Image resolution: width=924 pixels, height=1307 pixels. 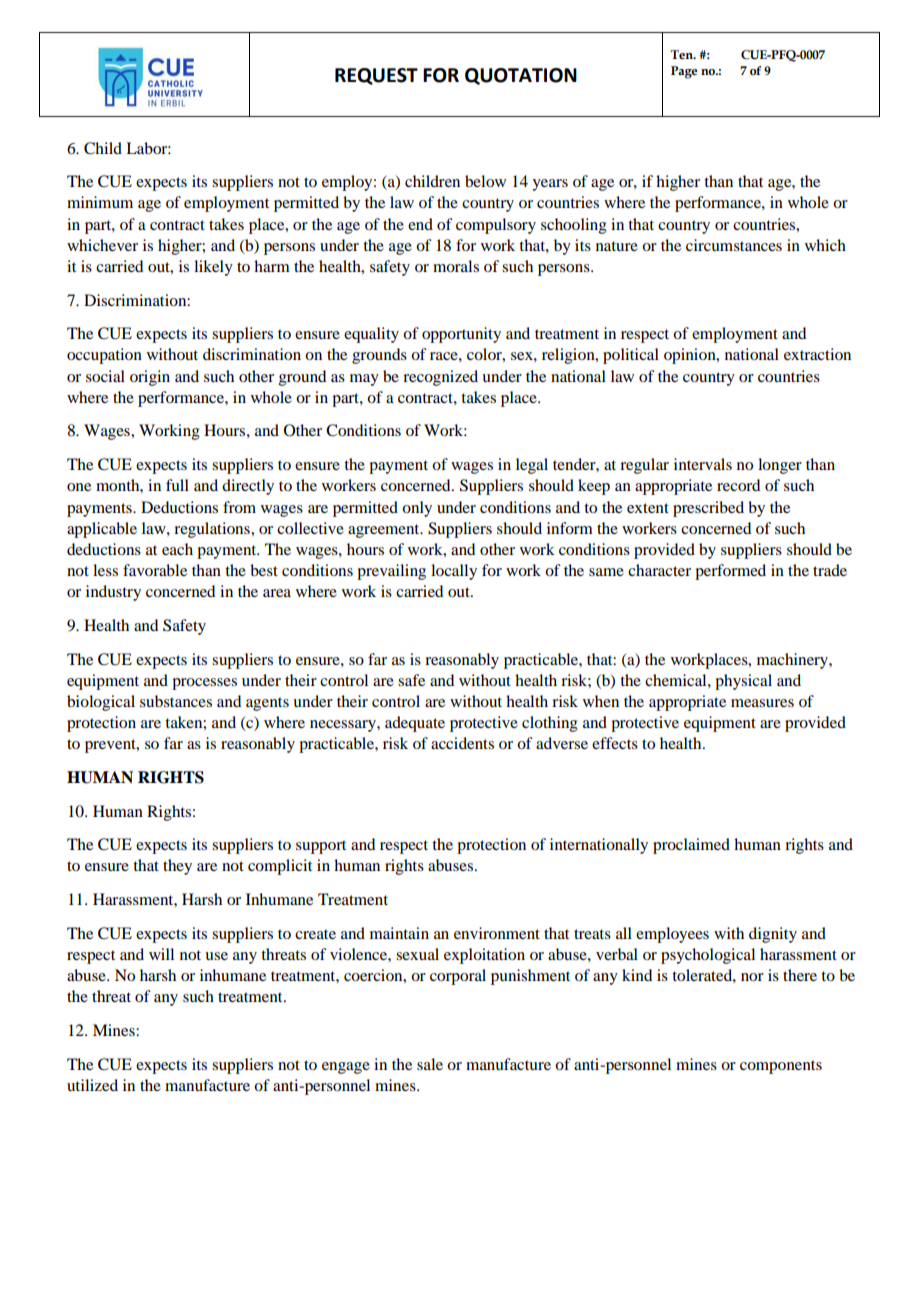 What do you see at coordinates (150, 378) in the document?
I see `origin` at bounding box center [150, 378].
